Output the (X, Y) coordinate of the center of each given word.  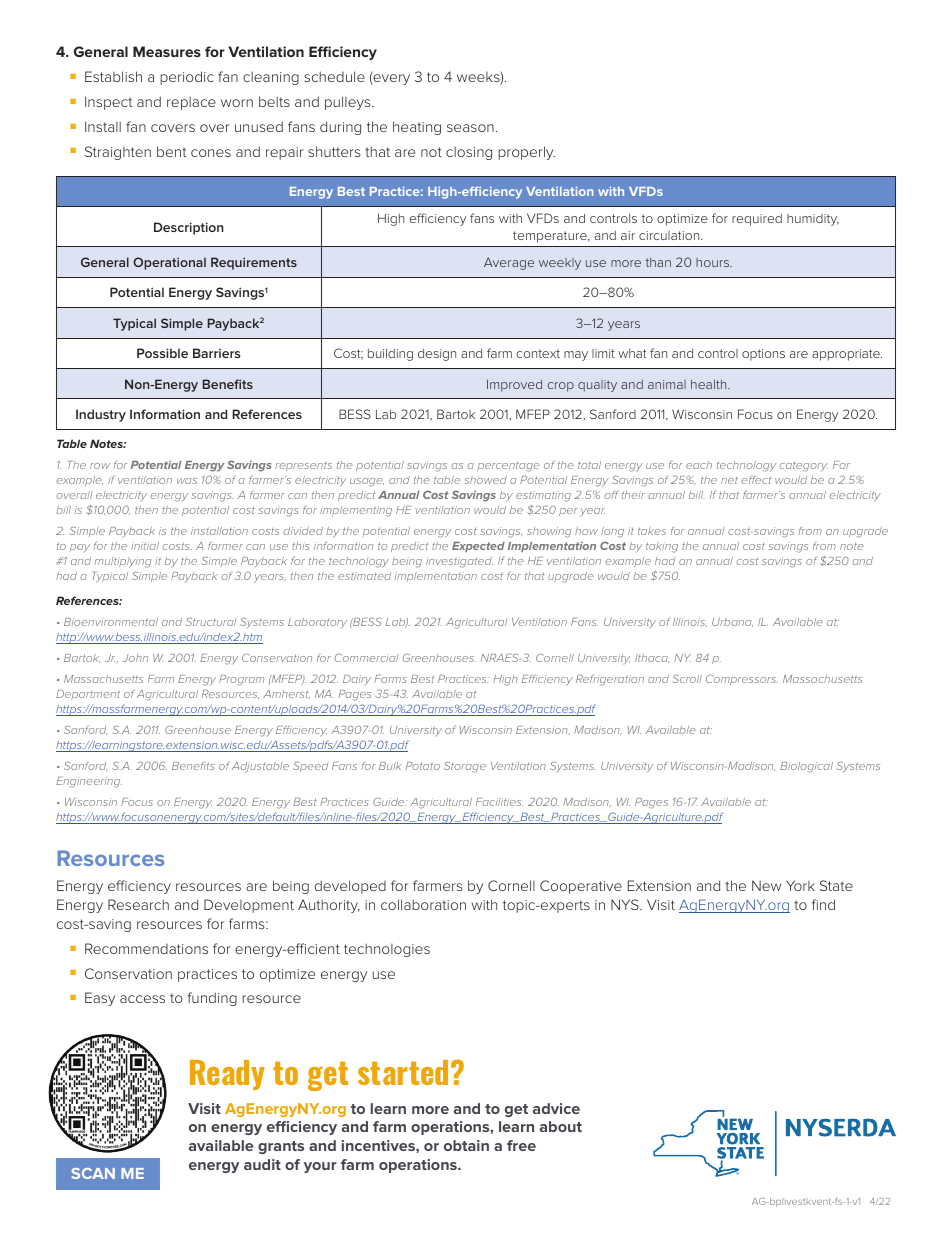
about (561, 1126)
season (470, 128)
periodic (187, 78)
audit (262, 1164)
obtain (466, 1145)
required (757, 220)
